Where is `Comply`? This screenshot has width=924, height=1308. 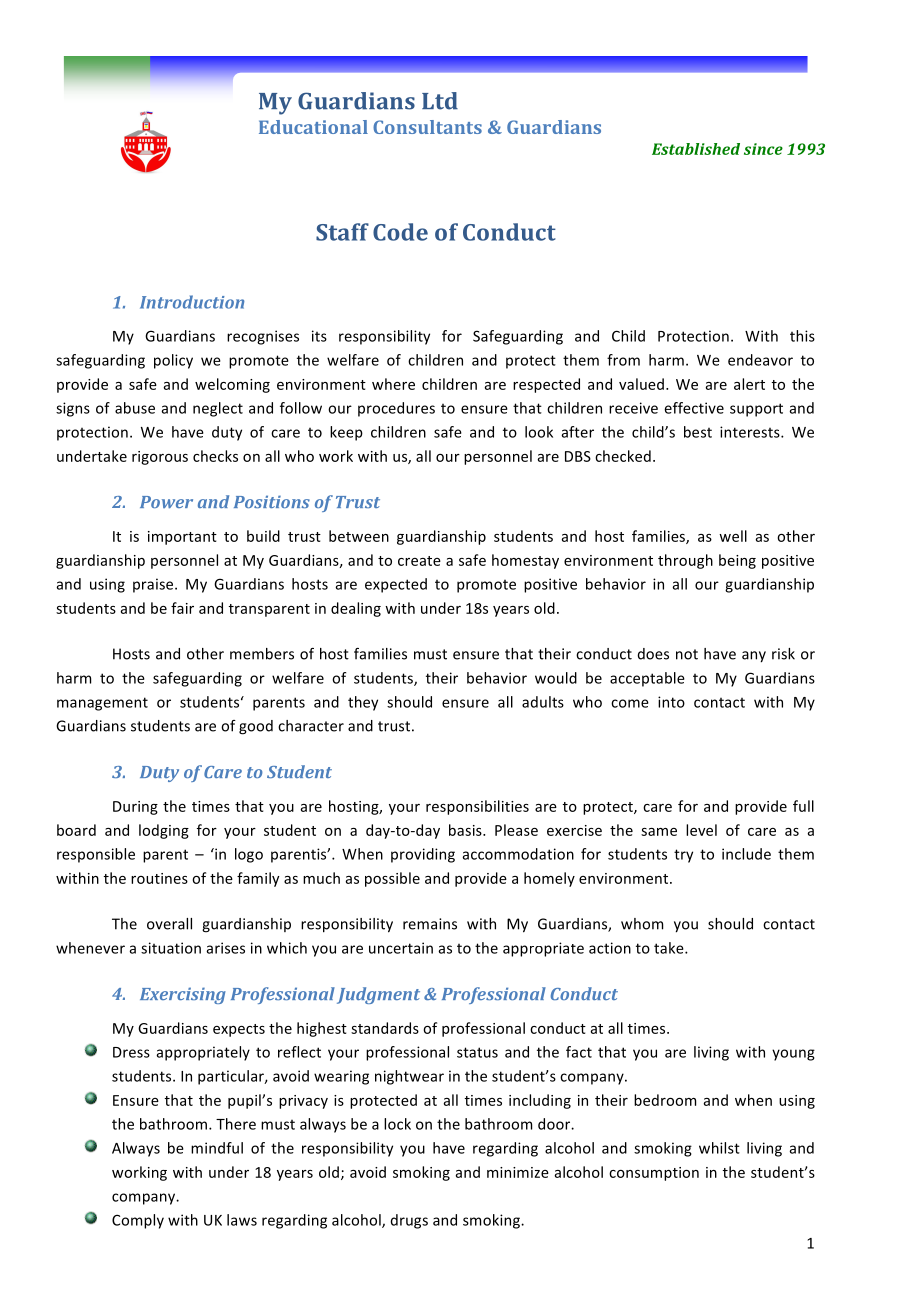
Comply is located at coordinates (138, 1221).
